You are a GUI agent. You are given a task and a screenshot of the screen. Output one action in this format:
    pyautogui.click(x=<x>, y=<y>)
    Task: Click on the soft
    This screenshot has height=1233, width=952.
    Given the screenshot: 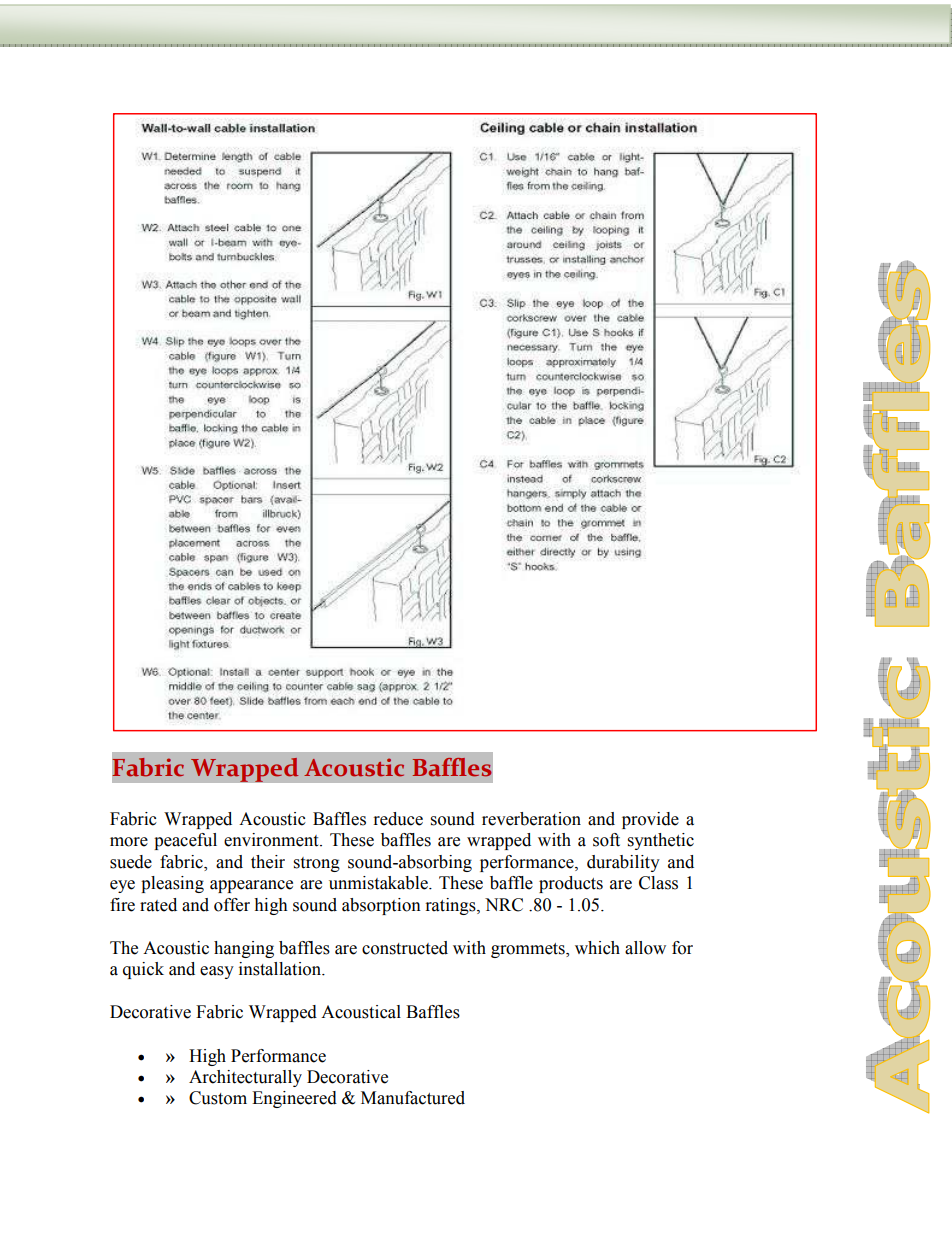 What is the action you would take?
    pyautogui.click(x=606, y=840)
